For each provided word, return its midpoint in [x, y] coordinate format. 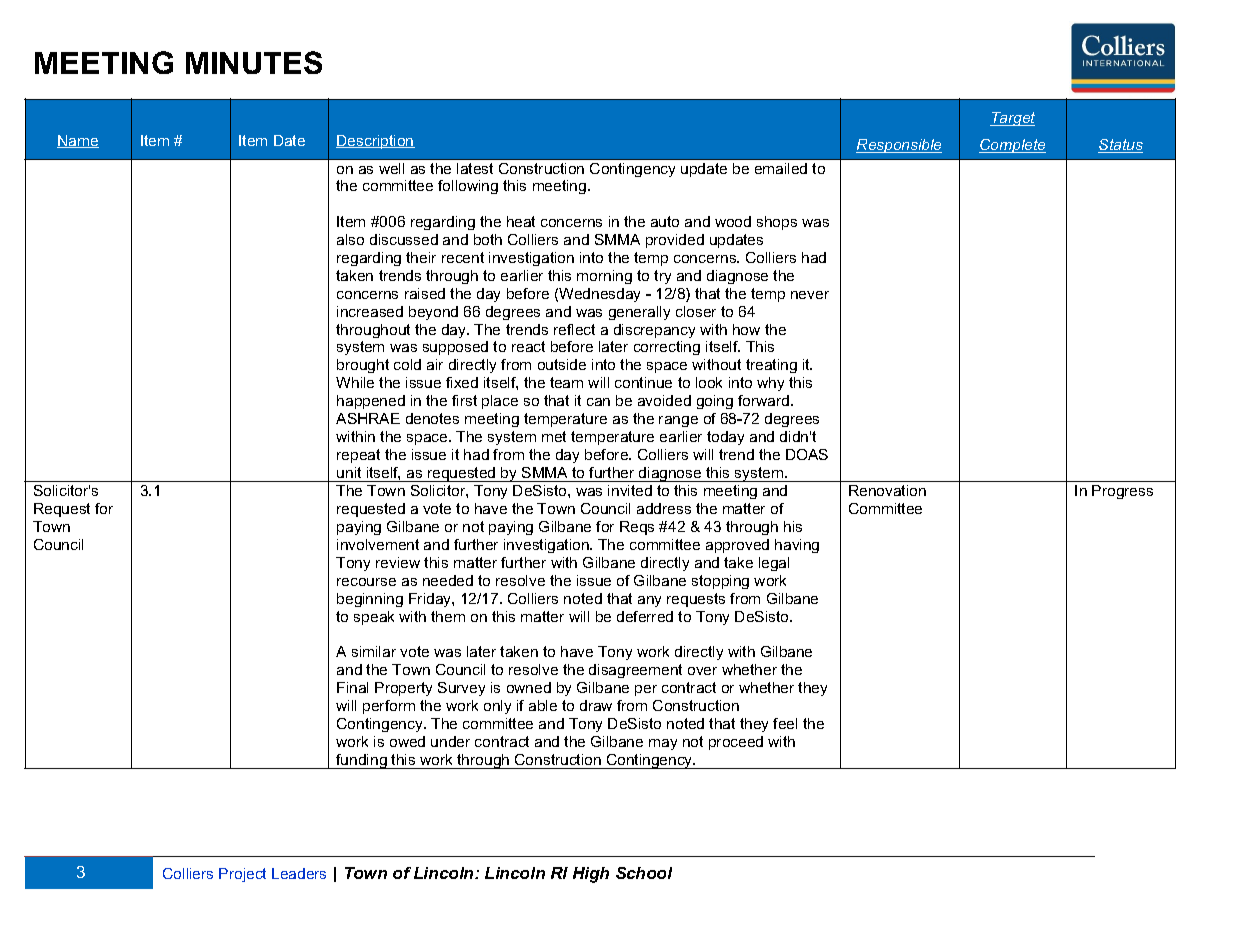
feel [785, 723]
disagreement [635, 671]
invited [630, 490]
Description [375, 142]
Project [242, 875]
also [350, 239]
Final [352, 687]
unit [349, 472]
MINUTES [254, 62]
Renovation [887, 490]
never [810, 295]
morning [604, 277]
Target [1012, 119]
